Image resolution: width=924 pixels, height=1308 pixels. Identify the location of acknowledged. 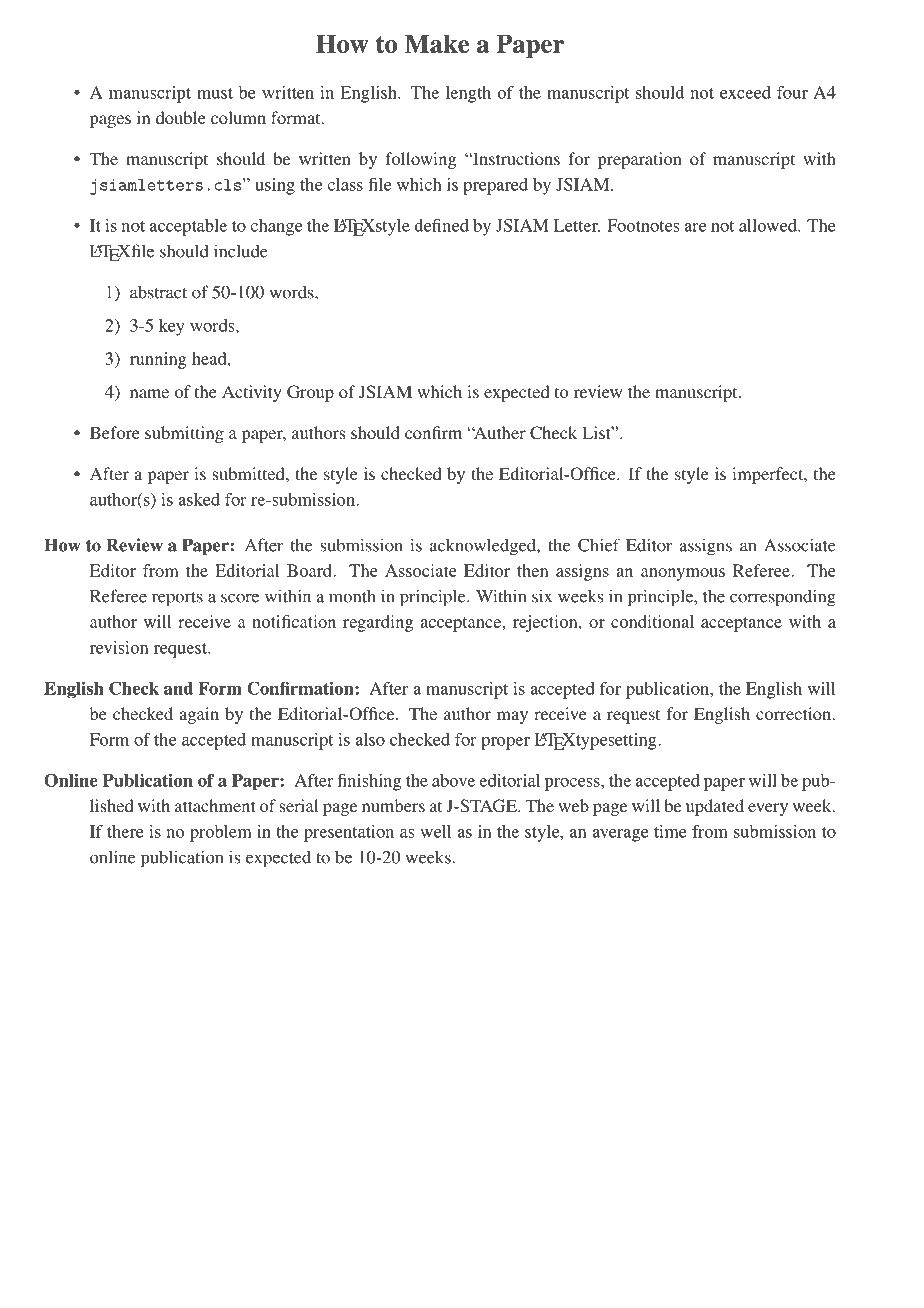
(484, 547).
